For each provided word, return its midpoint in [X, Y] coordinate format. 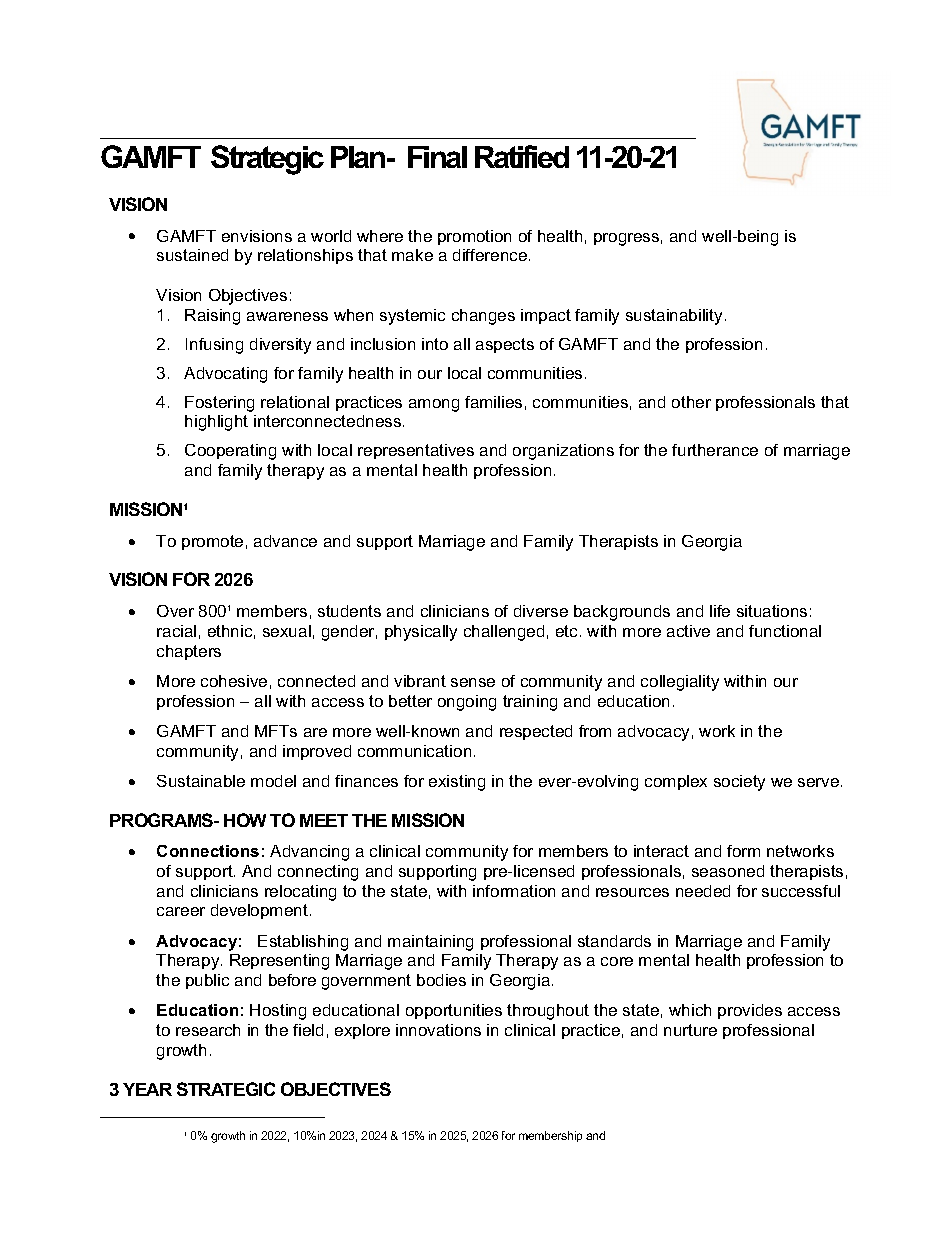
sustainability [674, 317]
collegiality [680, 683]
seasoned [728, 871]
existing [457, 783]
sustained [192, 255]
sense [473, 682]
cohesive [234, 681]
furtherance [715, 450]
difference [490, 255]
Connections [208, 851]
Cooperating [230, 452]
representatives [416, 451]
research [208, 1030]
